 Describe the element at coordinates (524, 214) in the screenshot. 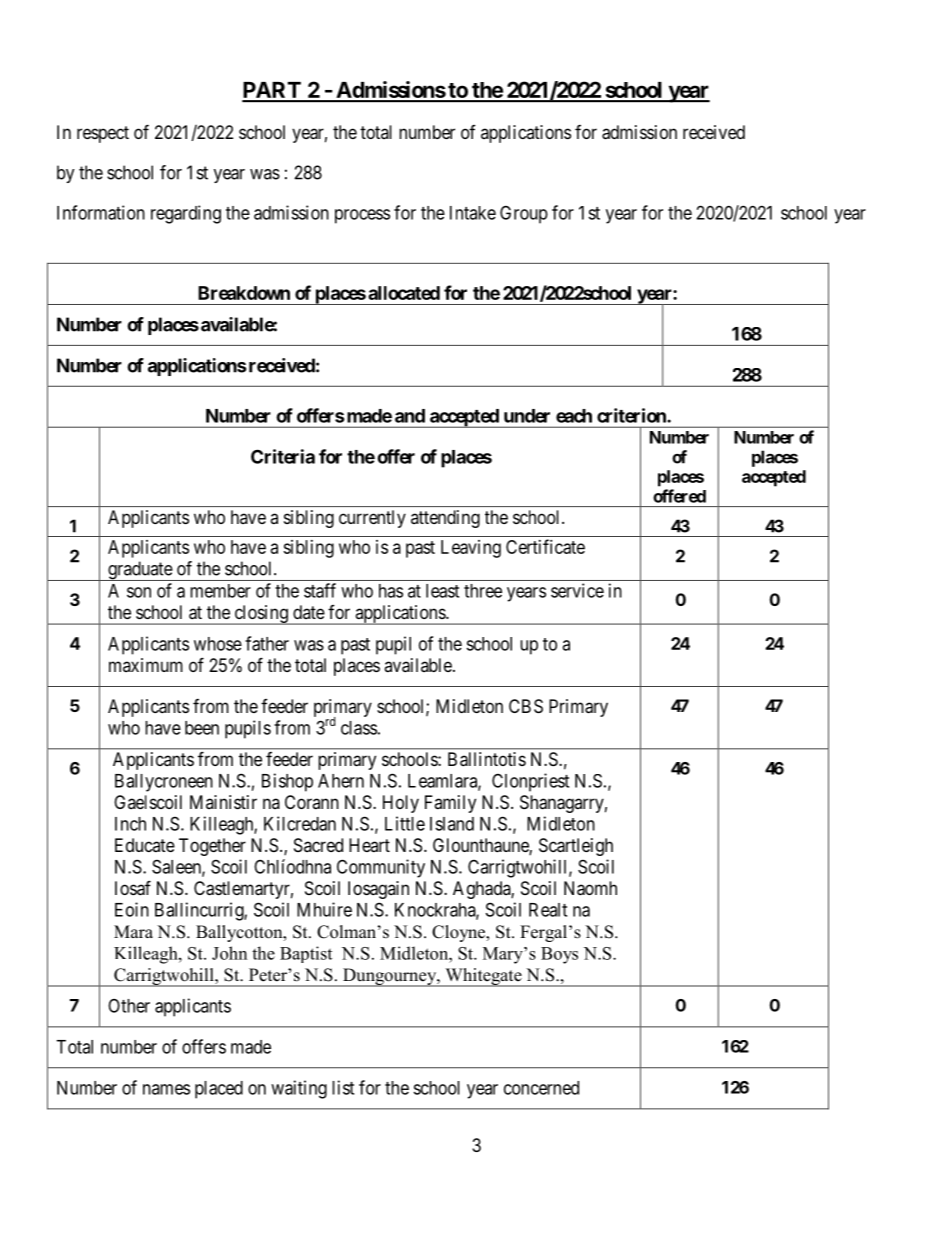

I see `Group` at that location.
